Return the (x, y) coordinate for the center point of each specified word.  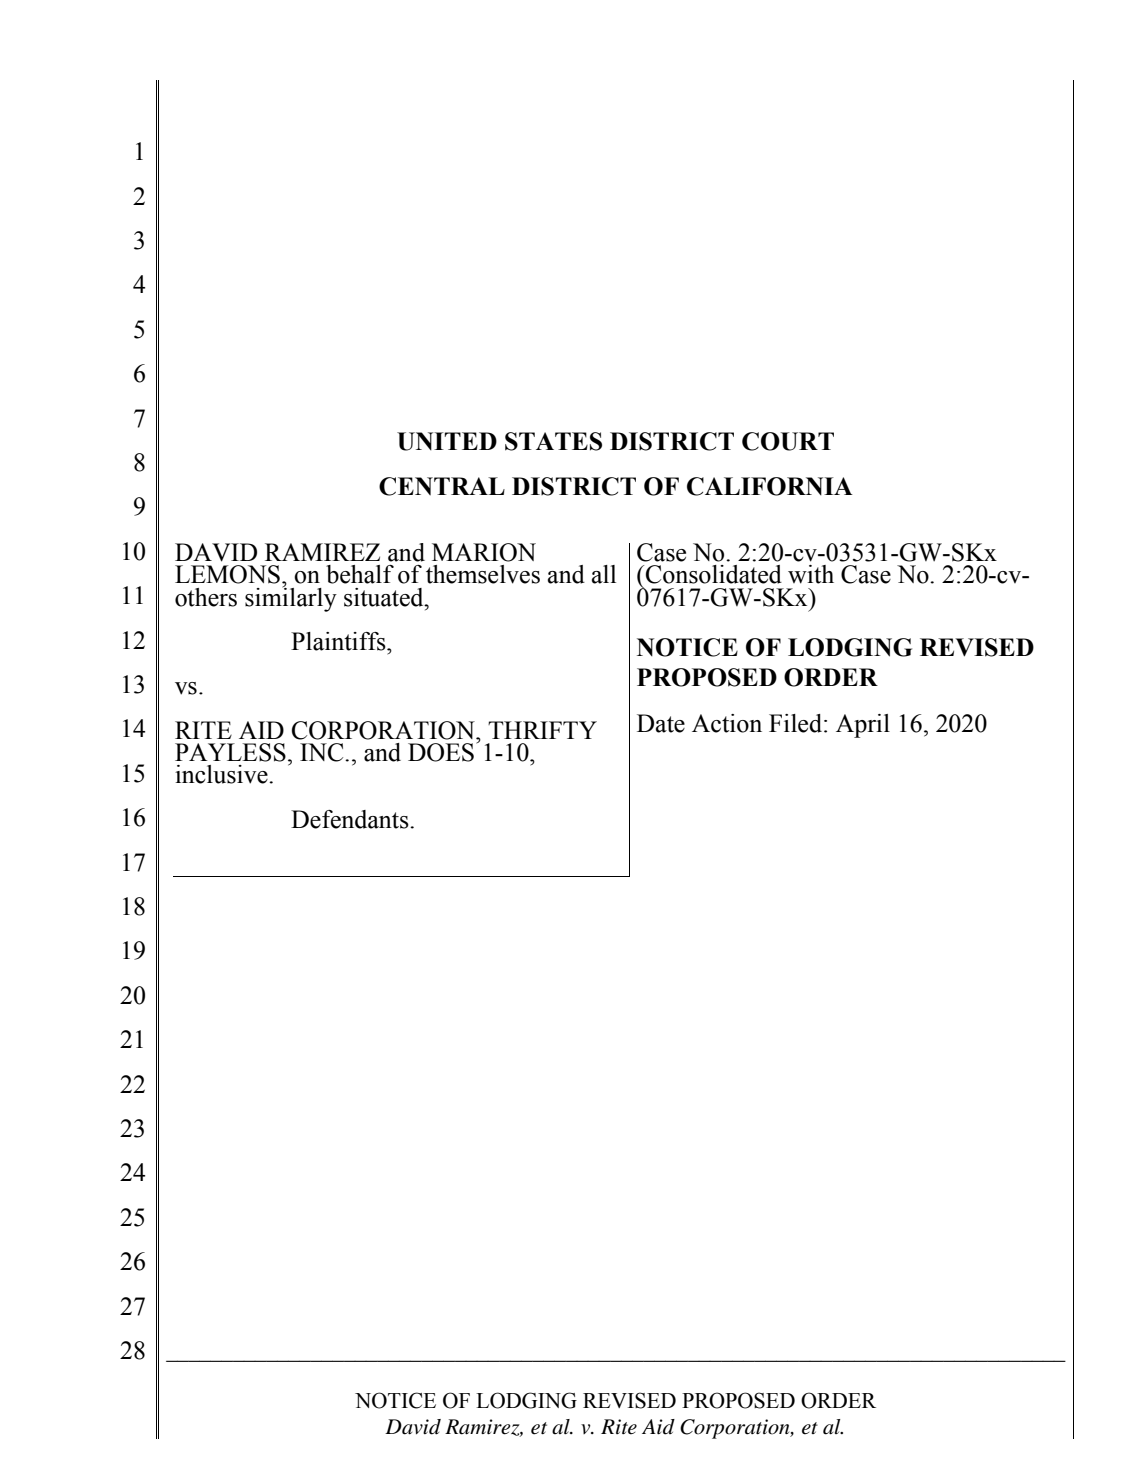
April (863, 726)
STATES (553, 441)
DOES (441, 752)
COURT (788, 441)
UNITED (447, 441)
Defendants (351, 819)
